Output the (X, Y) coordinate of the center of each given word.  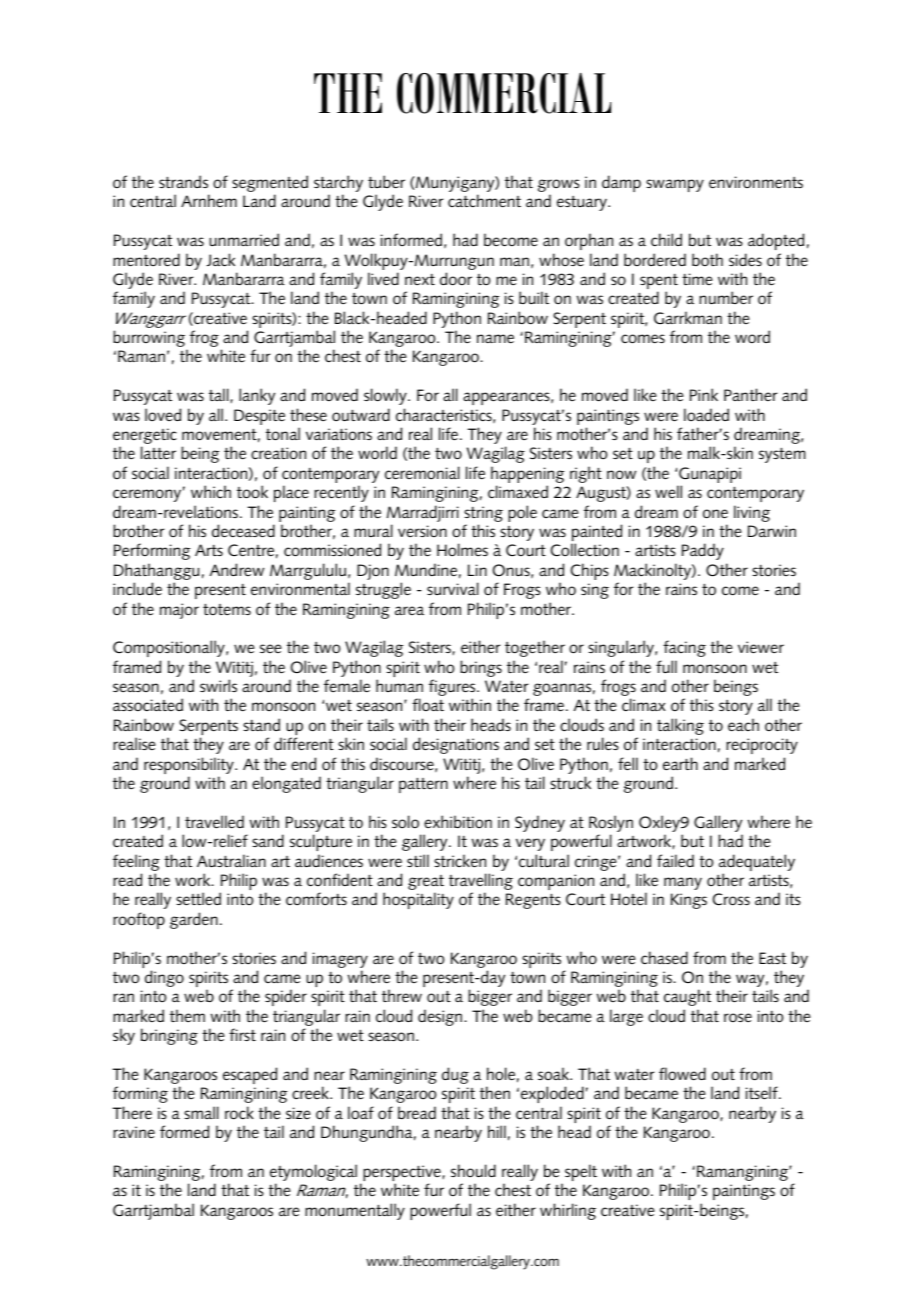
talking (680, 726)
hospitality (418, 900)
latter (158, 453)
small (201, 1112)
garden (194, 920)
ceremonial (422, 473)
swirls (218, 685)
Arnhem (209, 200)
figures (453, 689)
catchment (484, 201)
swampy (675, 185)
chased (664, 958)
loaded (706, 414)
